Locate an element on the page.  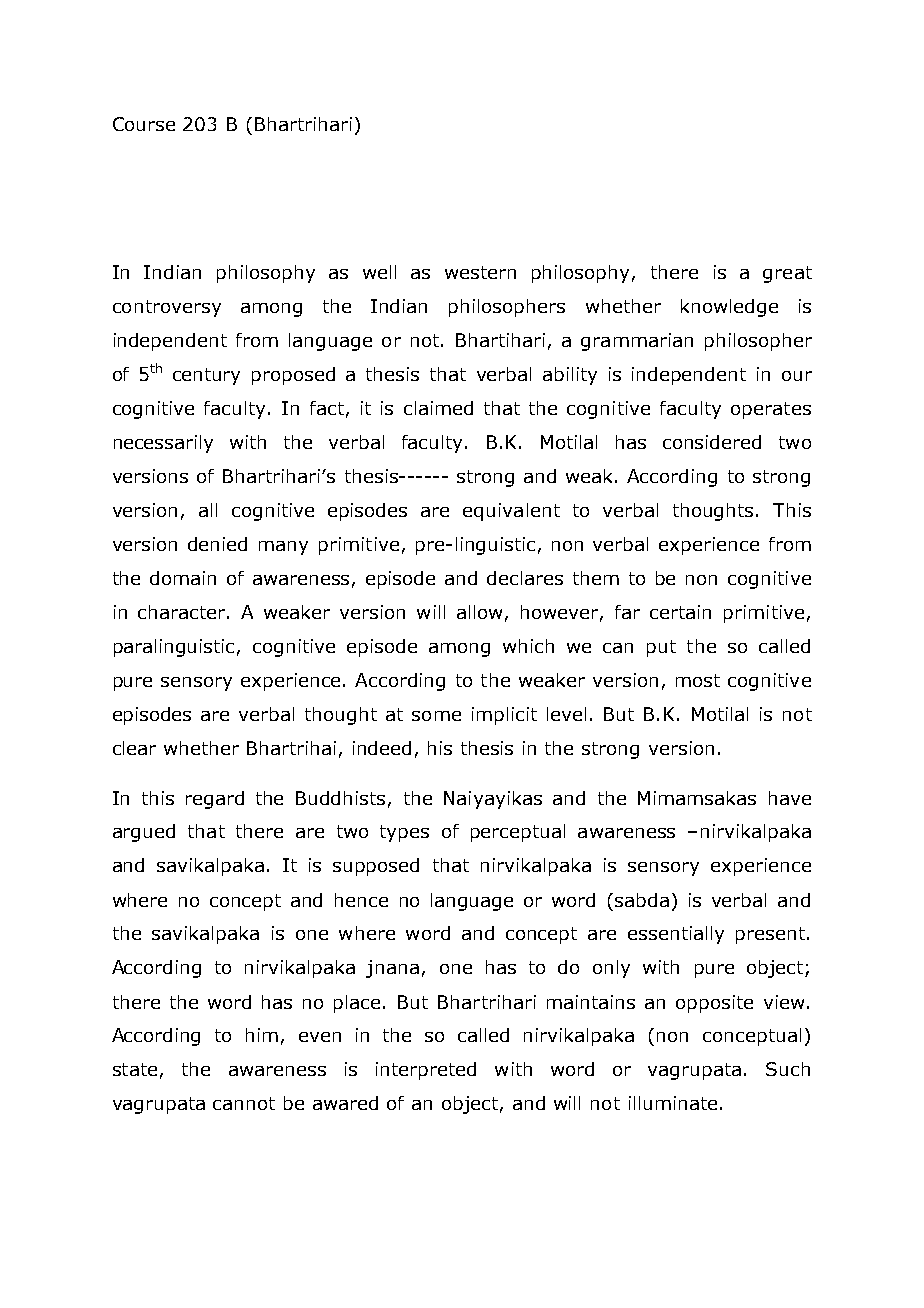
have is located at coordinates (790, 798).
